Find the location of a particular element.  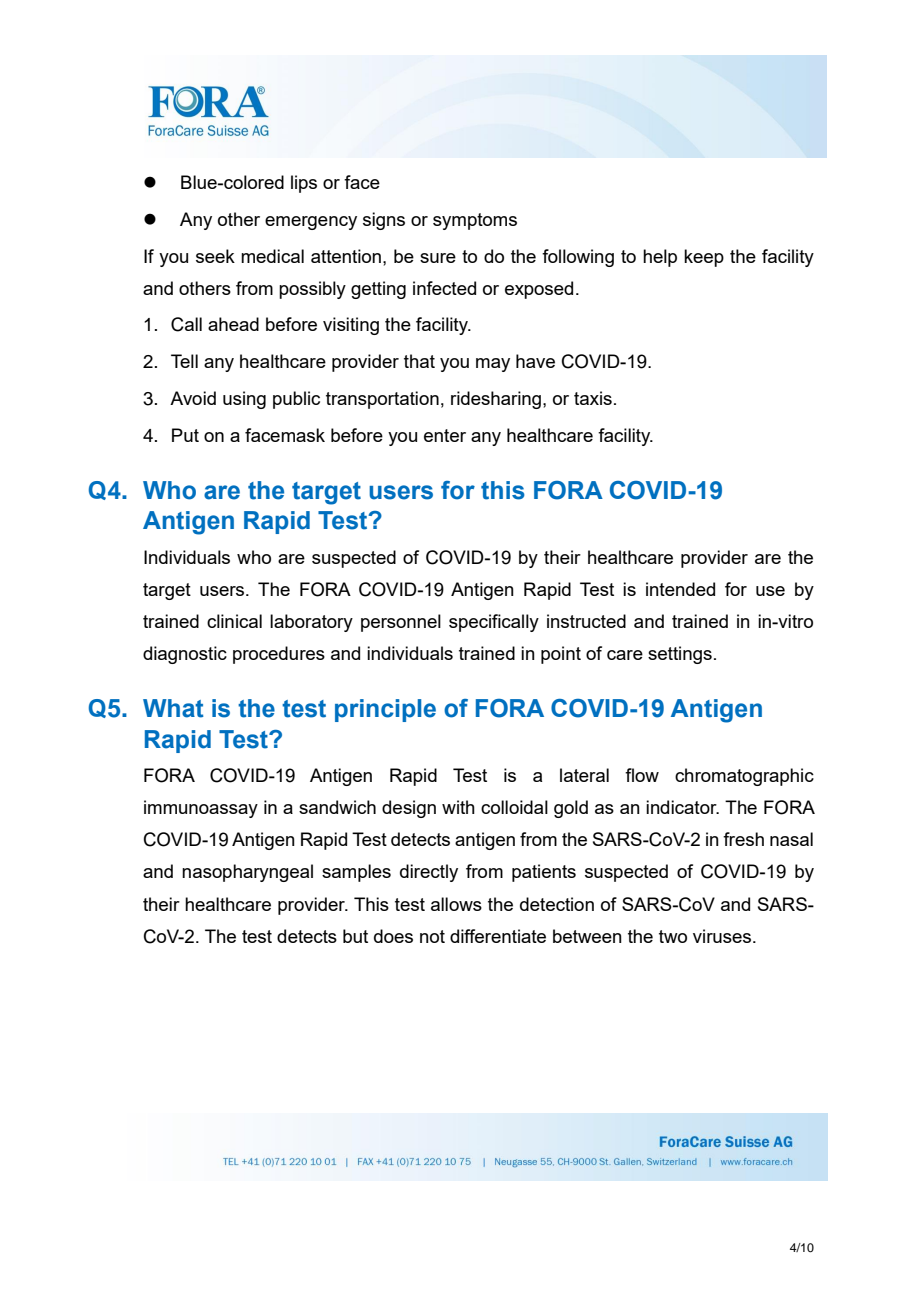

settings is located at coordinates (680, 655).
